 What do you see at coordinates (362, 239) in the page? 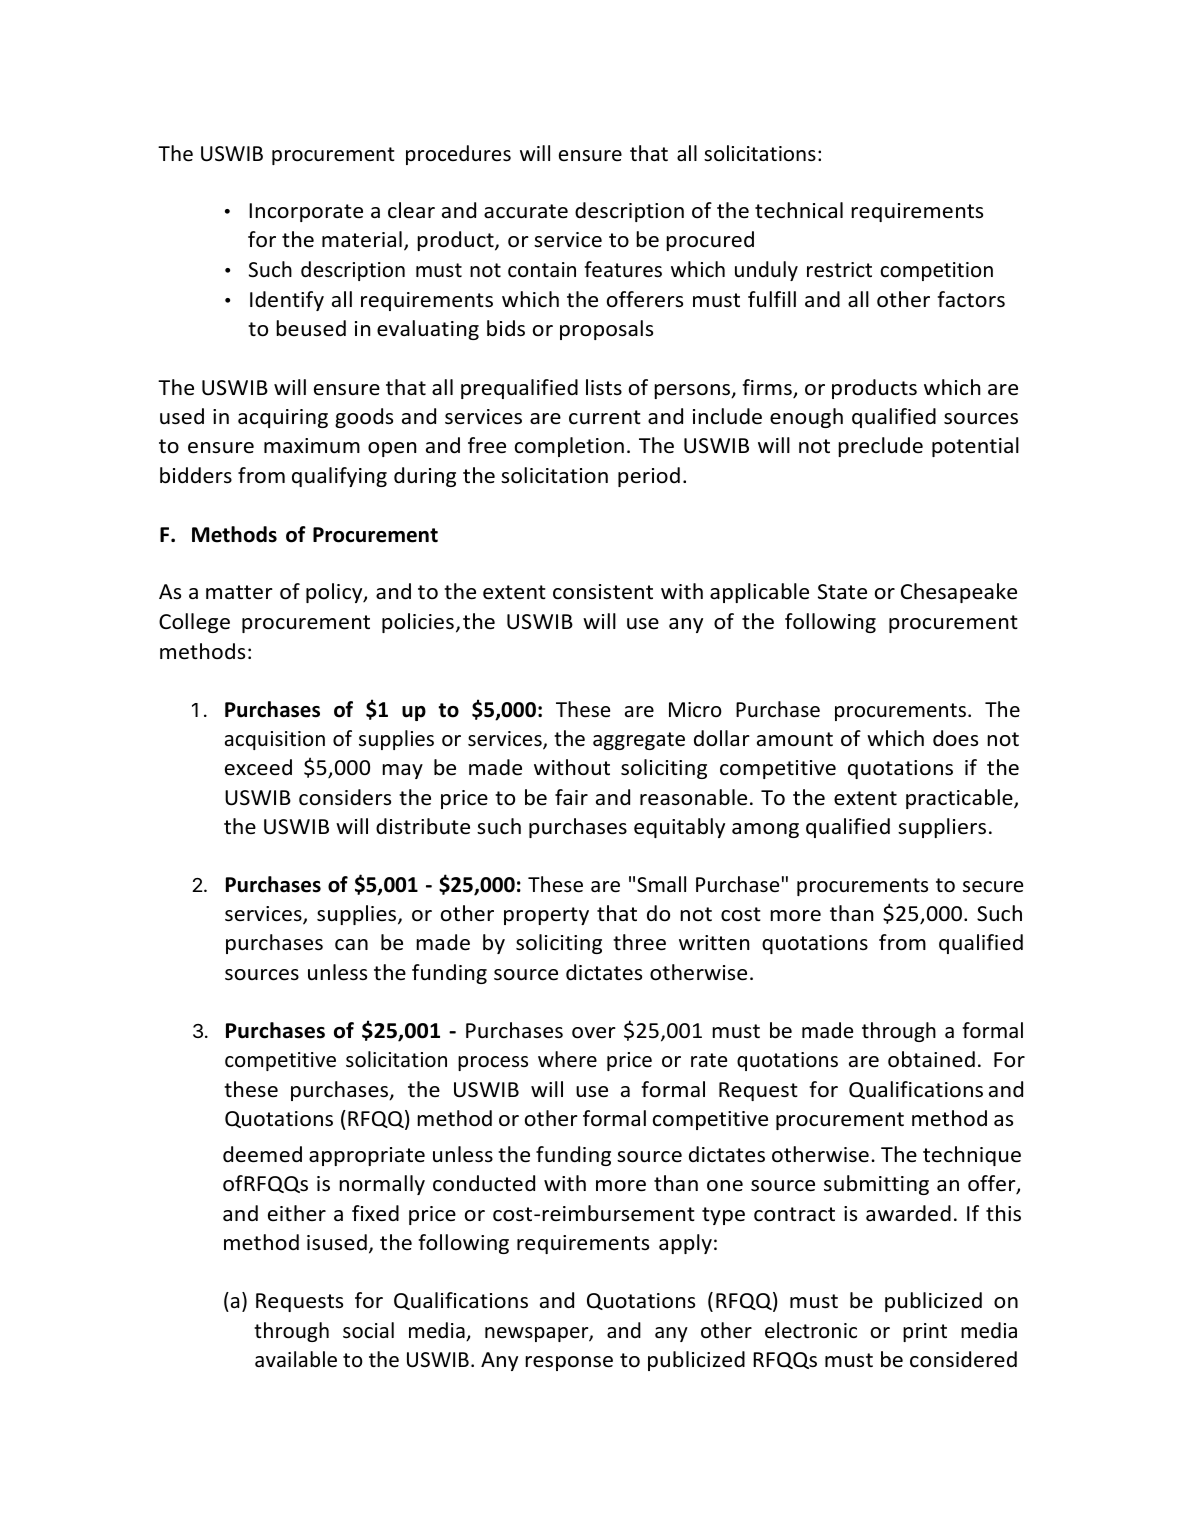
I see `material` at bounding box center [362, 239].
